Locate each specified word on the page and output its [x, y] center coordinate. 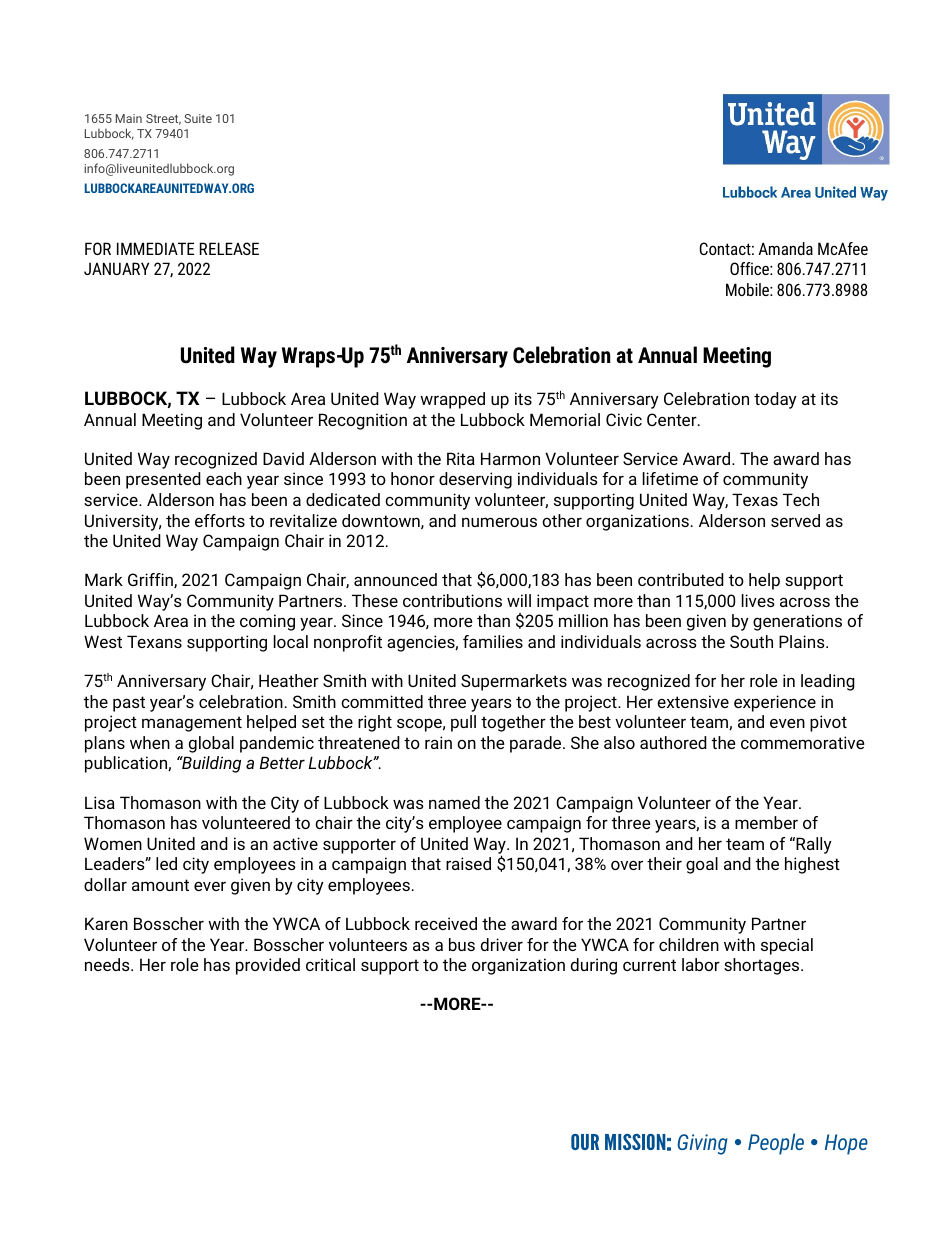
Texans [154, 641]
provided [268, 966]
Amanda [785, 248]
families [493, 641]
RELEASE [229, 248]
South [751, 641]
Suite [198, 118]
